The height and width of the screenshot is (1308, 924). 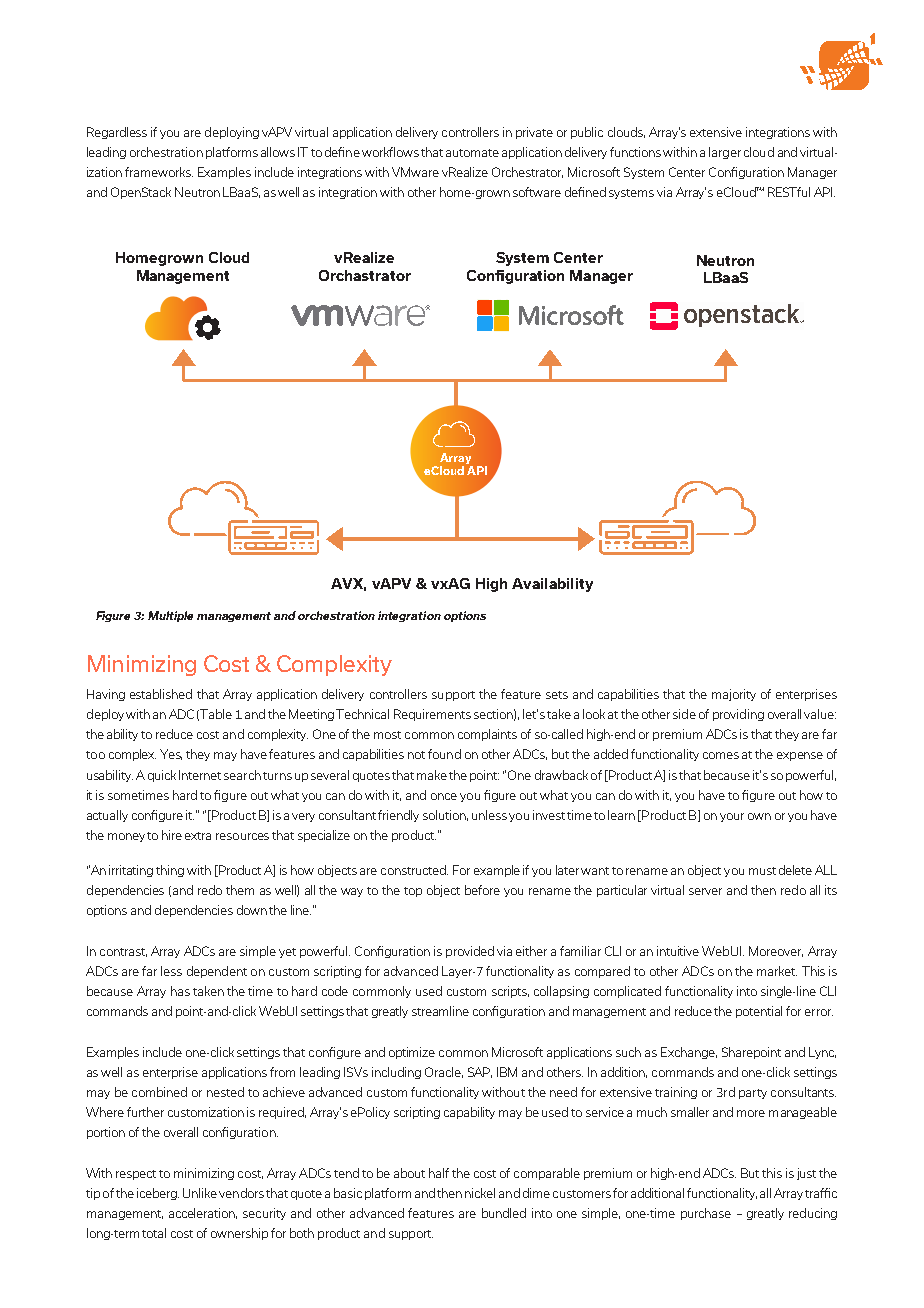 I want to click on potential, so click(x=759, y=1012).
